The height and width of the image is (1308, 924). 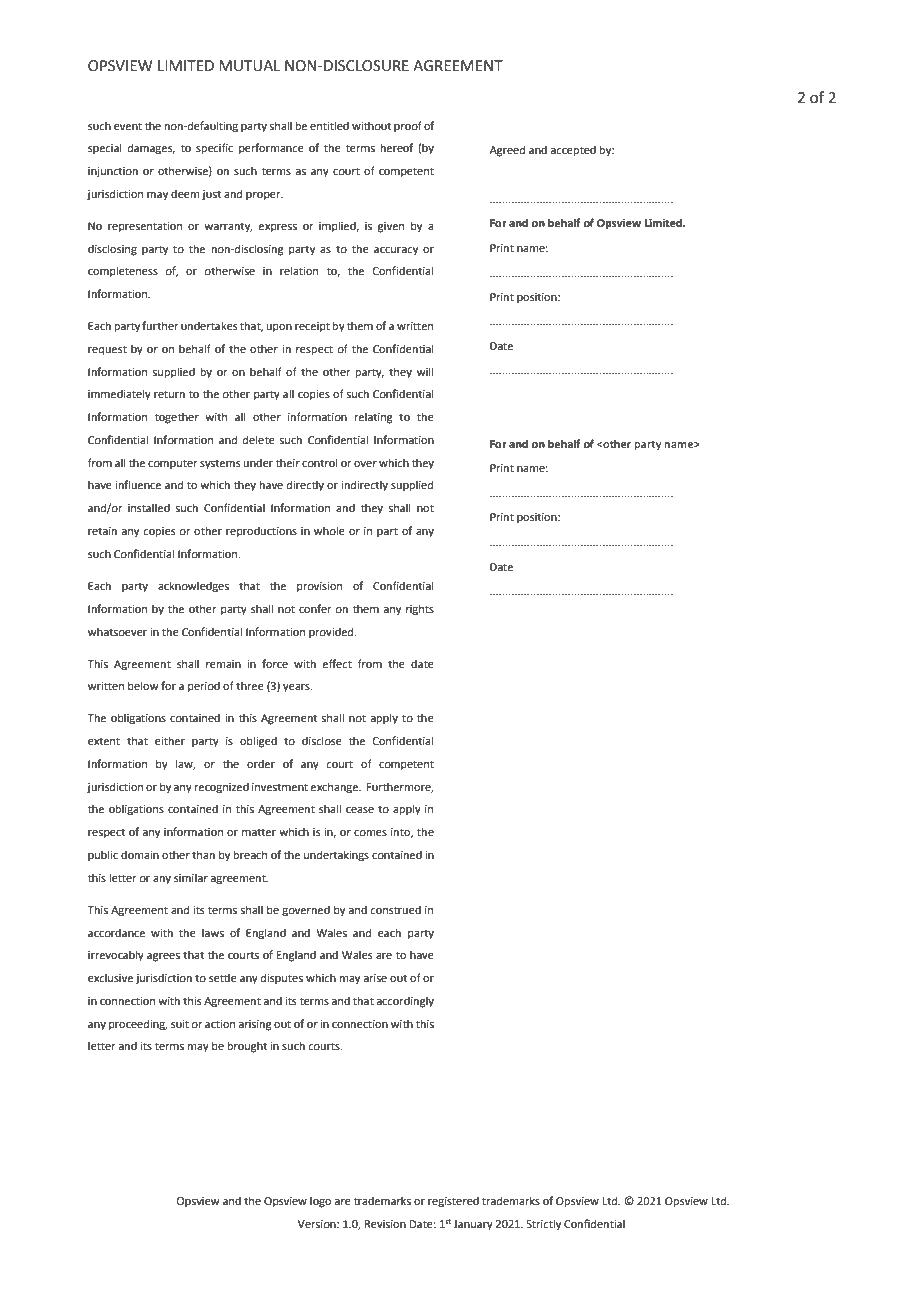 What do you see at coordinates (173, 464) in the image?
I see `computer` at bounding box center [173, 464].
